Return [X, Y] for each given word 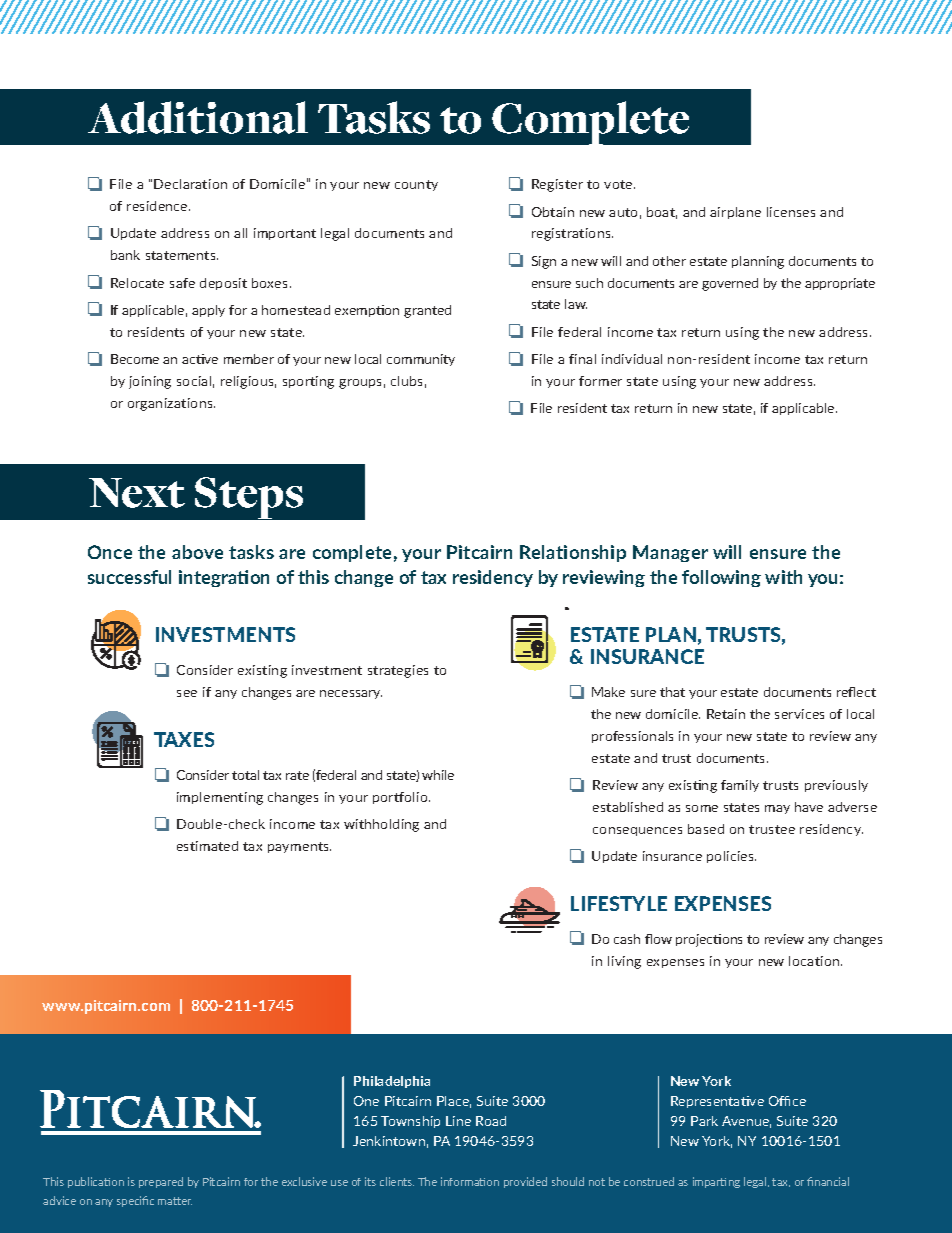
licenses [791, 212]
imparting [716, 1182]
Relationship [573, 553]
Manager [670, 553]
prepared [161, 1182]
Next [137, 493]
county [416, 185]
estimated [207, 846]
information [470, 1181]
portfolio [401, 798]
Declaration [190, 184]
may [777, 809]
